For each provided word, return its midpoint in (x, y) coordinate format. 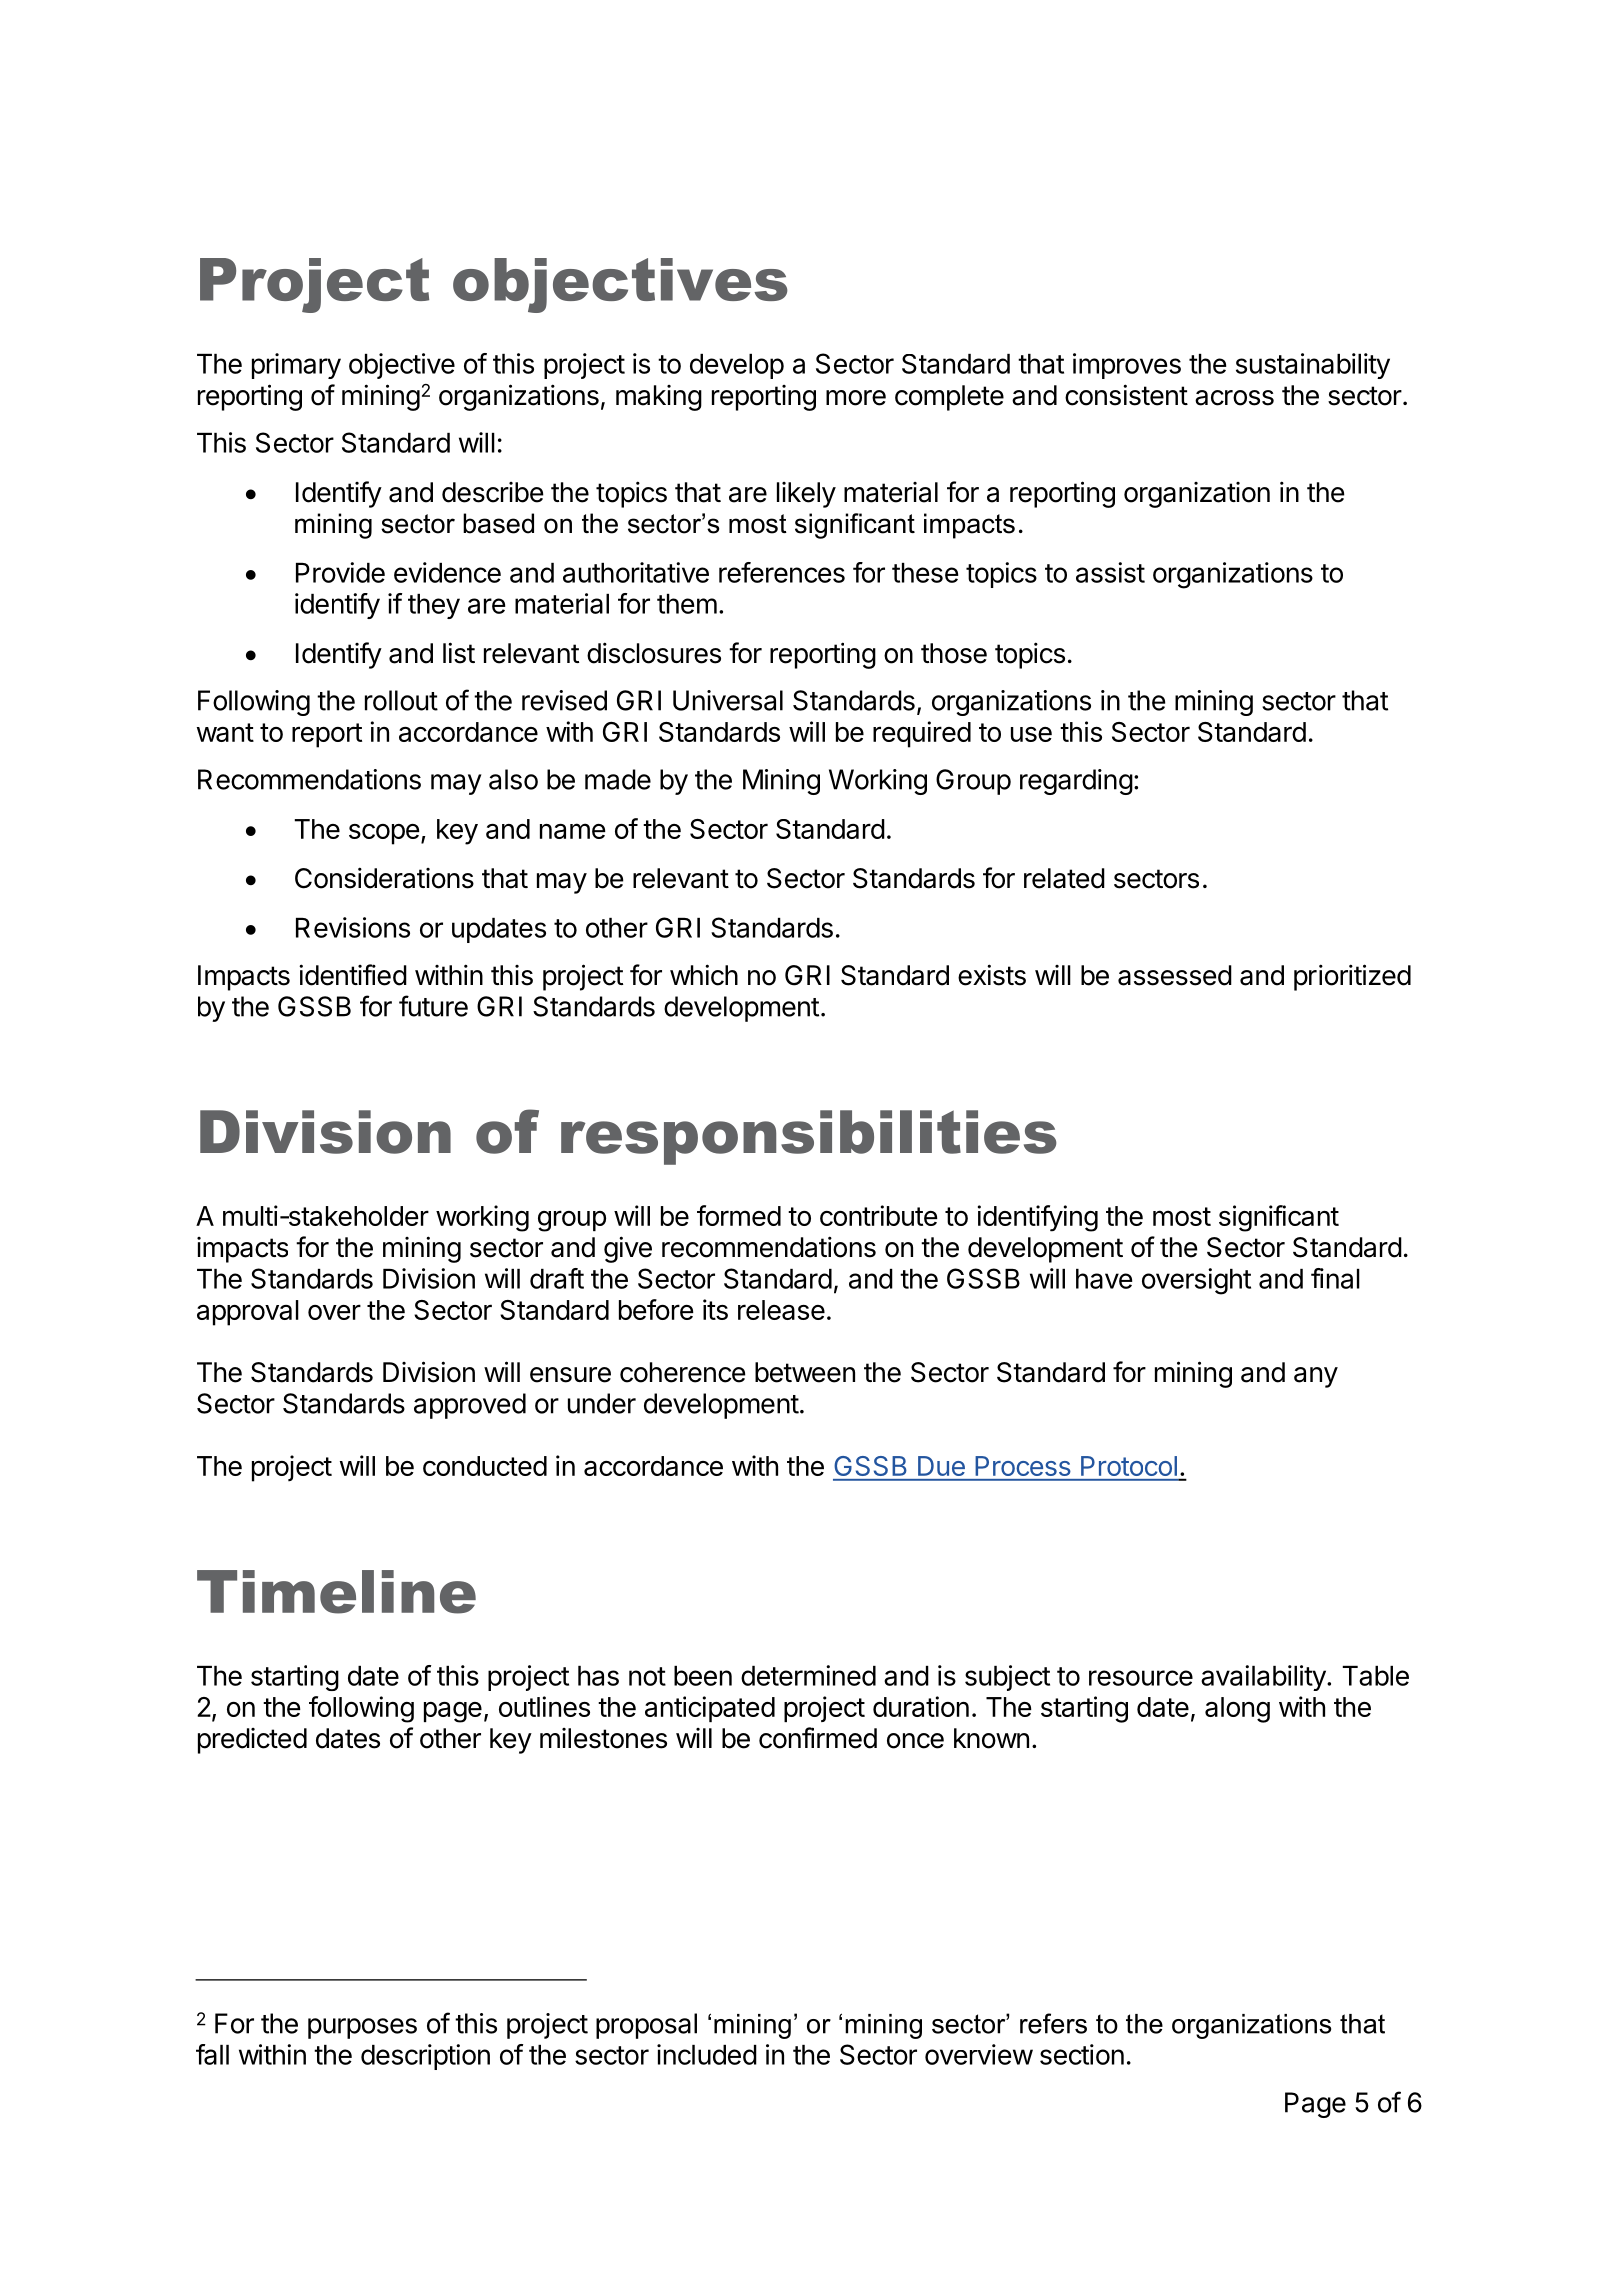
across (1234, 398)
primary (296, 366)
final (1335, 1278)
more (856, 398)
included (707, 2054)
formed (739, 1215)
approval (248, 1313)
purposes (362, 2028)
